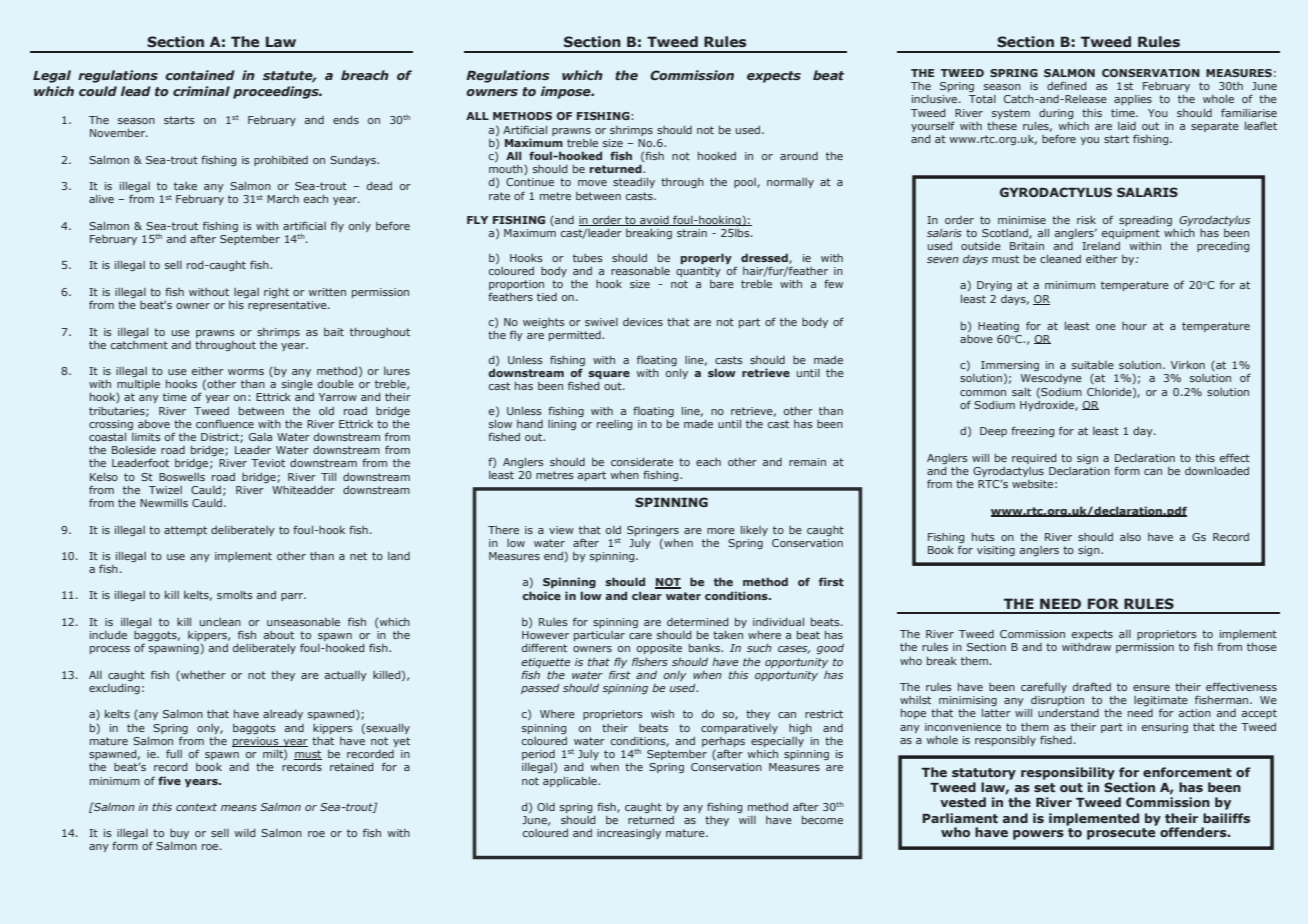  What do you see at coordinates (647, 595) in the image?
I see `clear` at bounding box center [647, 595].
